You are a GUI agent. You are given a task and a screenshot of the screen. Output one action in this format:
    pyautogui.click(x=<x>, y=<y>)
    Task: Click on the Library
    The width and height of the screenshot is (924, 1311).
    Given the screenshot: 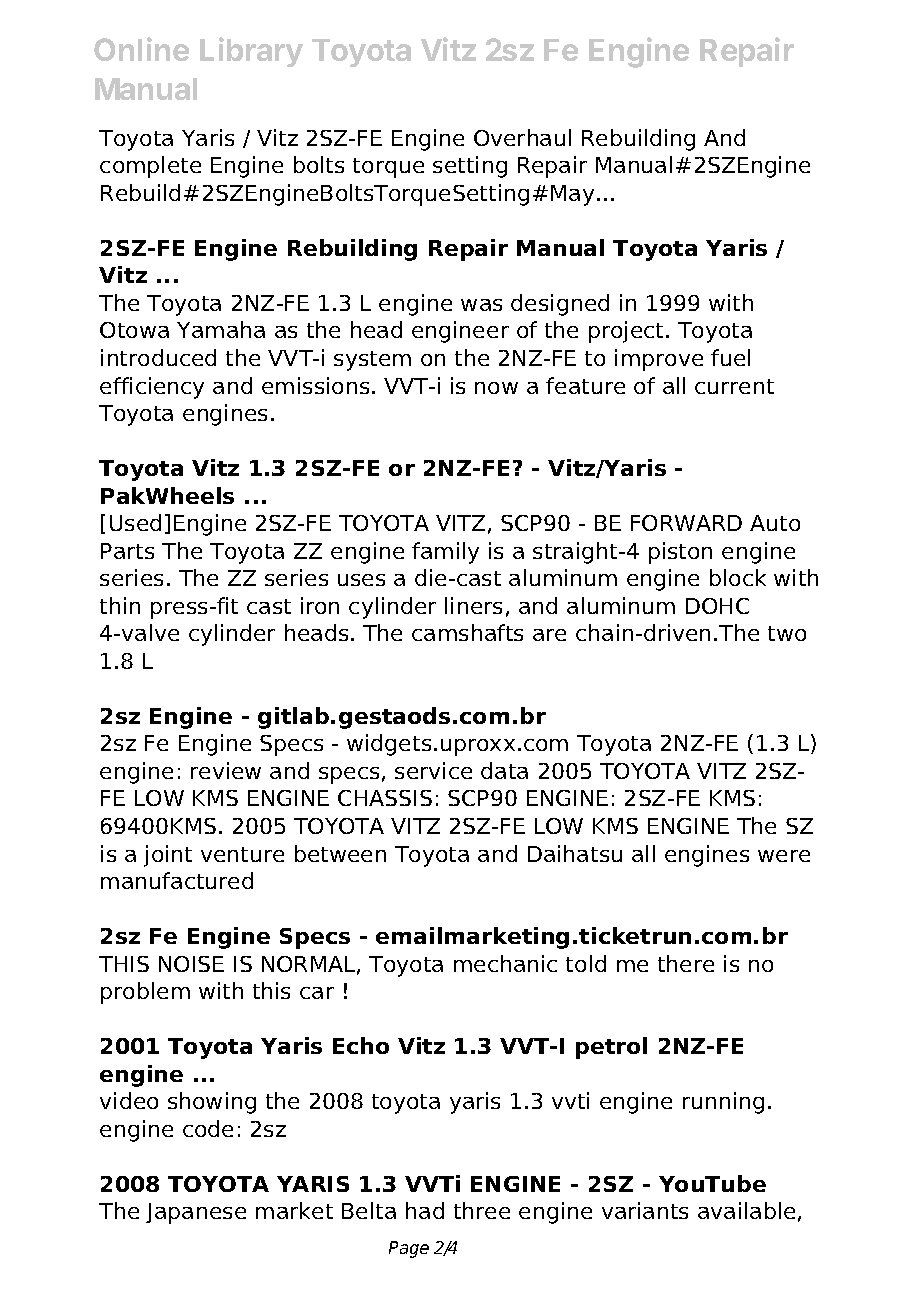 What is the action you would take?
    pyautogui.click(x=251, y=52)
